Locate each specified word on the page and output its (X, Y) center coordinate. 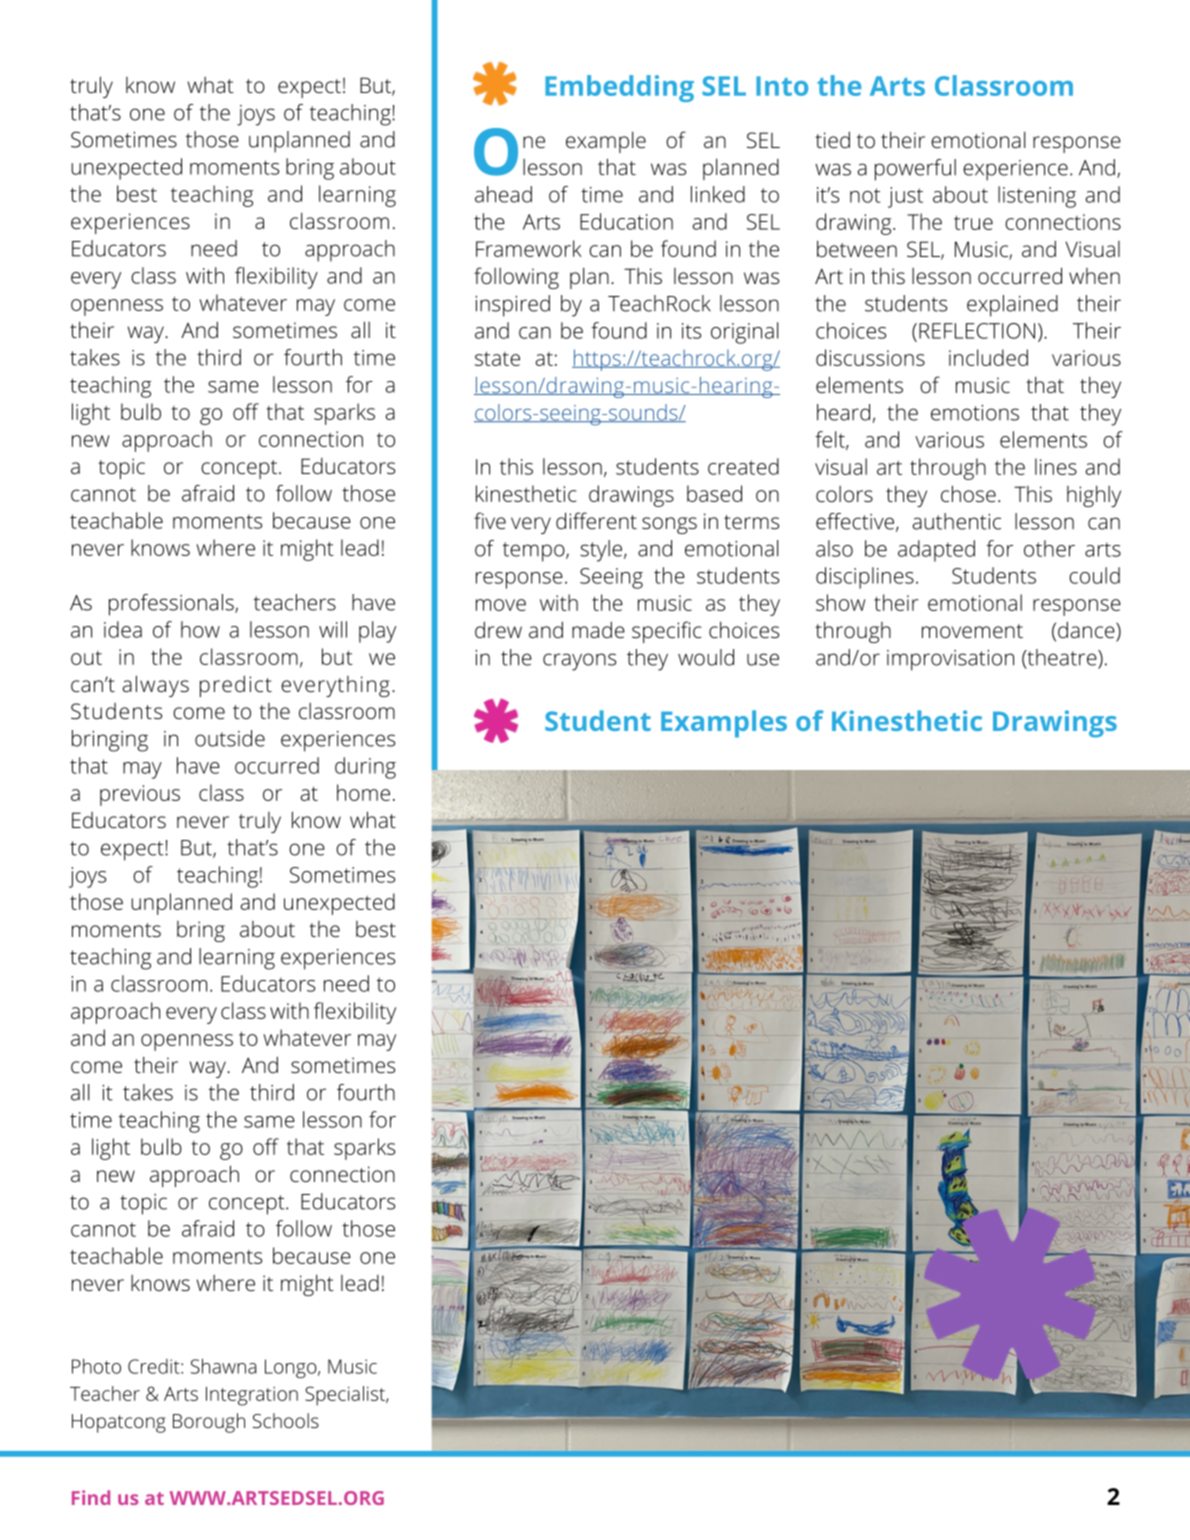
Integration (252, 1396)
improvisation (950, 660)
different (596, 520)
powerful (915, 170)
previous (140, 795)
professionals (172, 605)
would (706, 657)
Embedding (619, 88)
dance (1087, 631)
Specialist (346, 1396)
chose (968, 493)
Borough (209, 1423)
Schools (286, 1420)
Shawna (223, 1366)
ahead (503, 194)
